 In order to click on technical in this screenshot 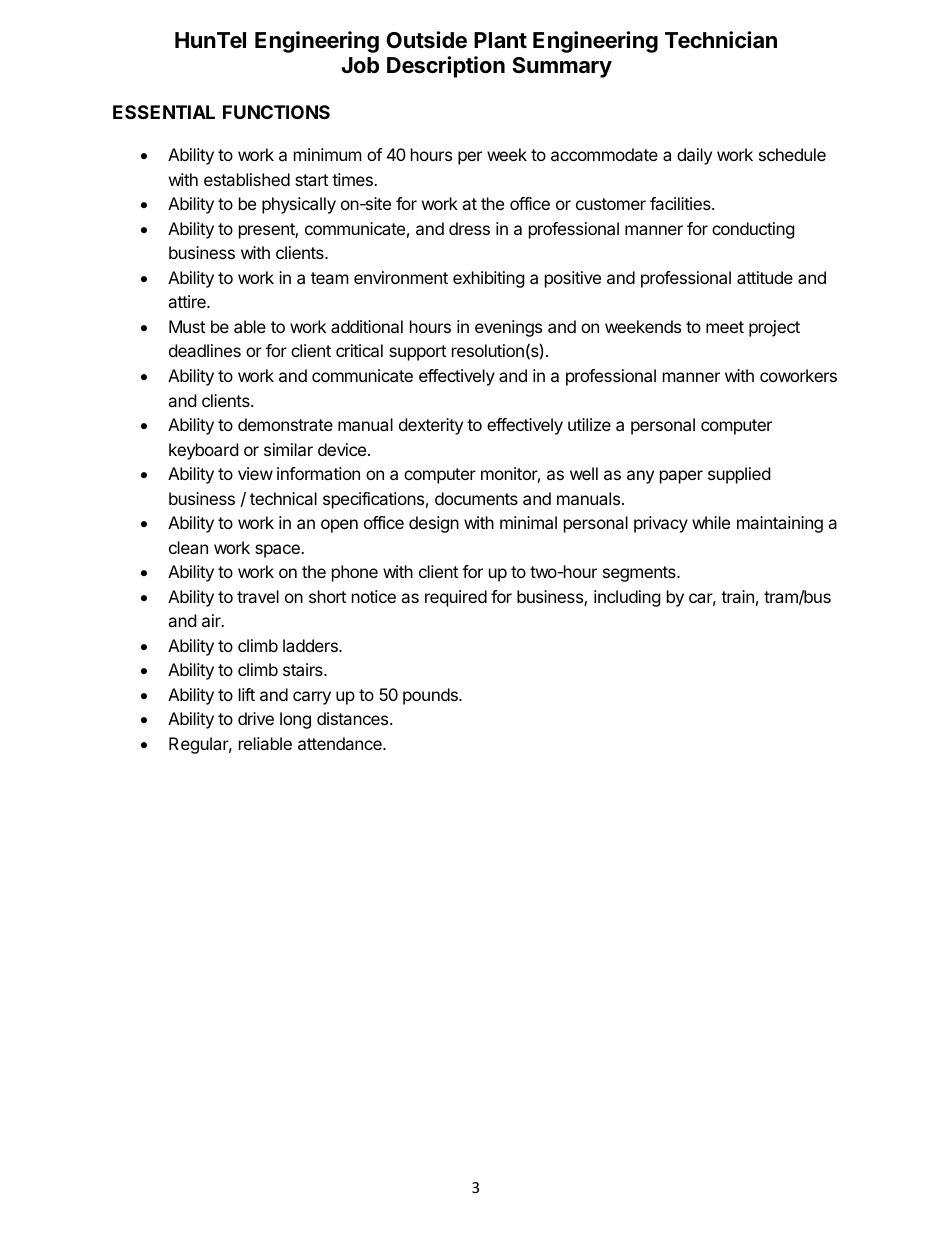, I will do `click(283, 498)`.
